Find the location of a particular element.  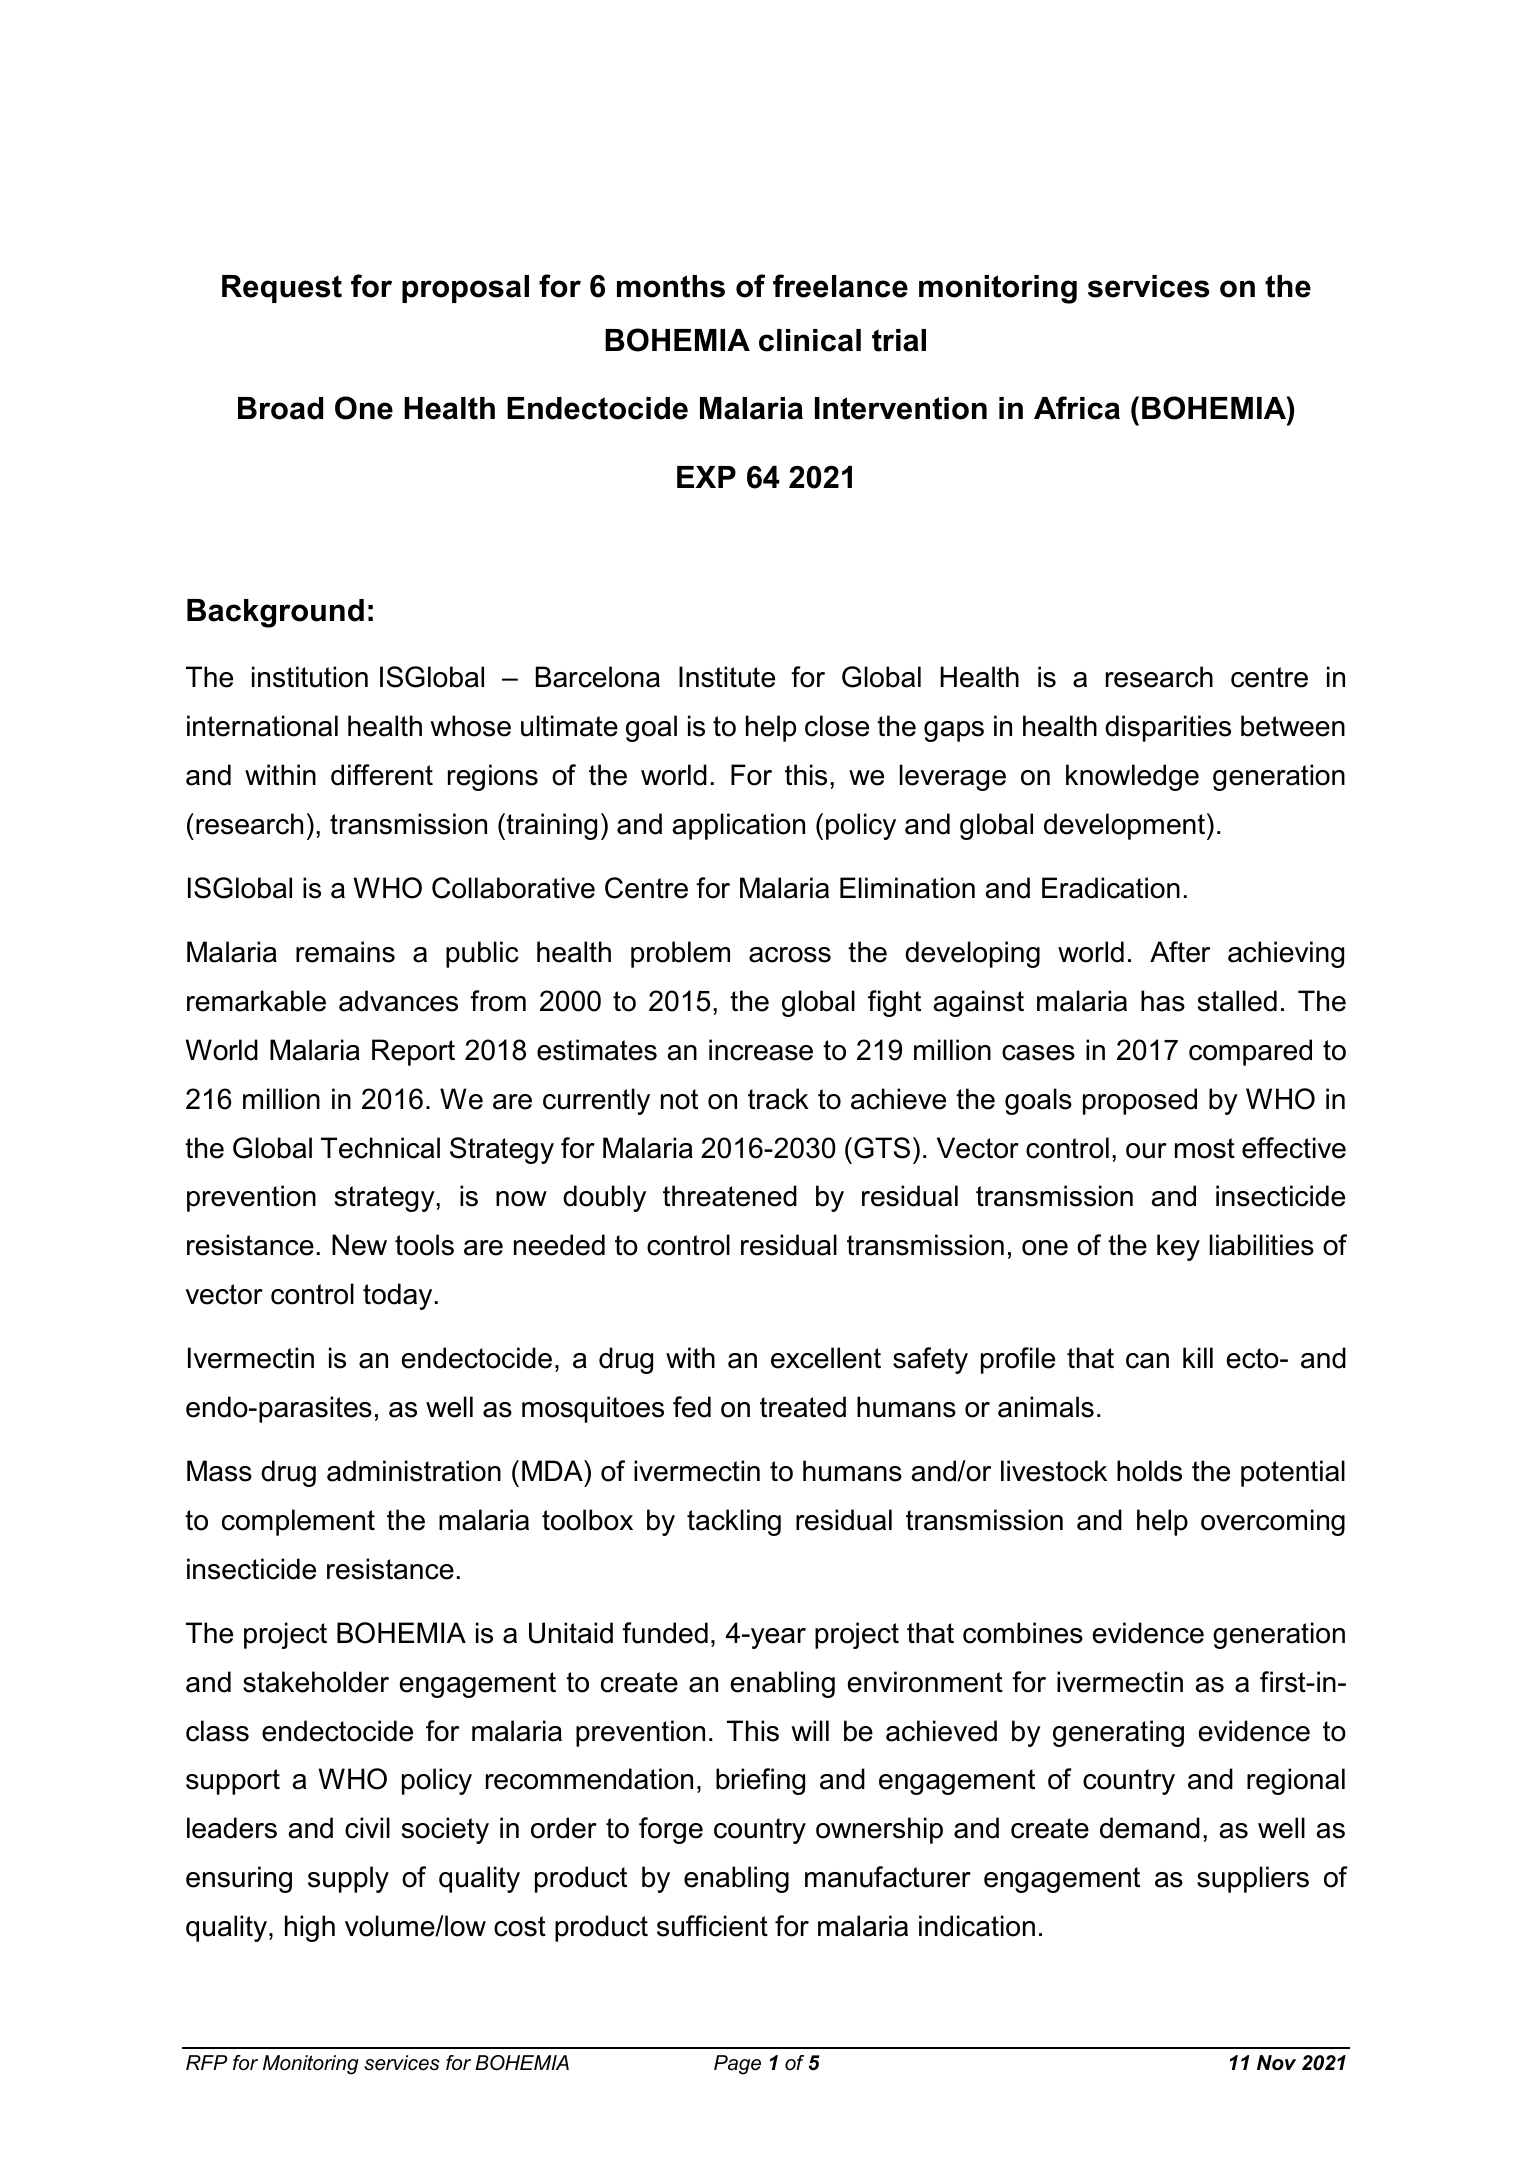

Request is located at coordinates (282, 289).
